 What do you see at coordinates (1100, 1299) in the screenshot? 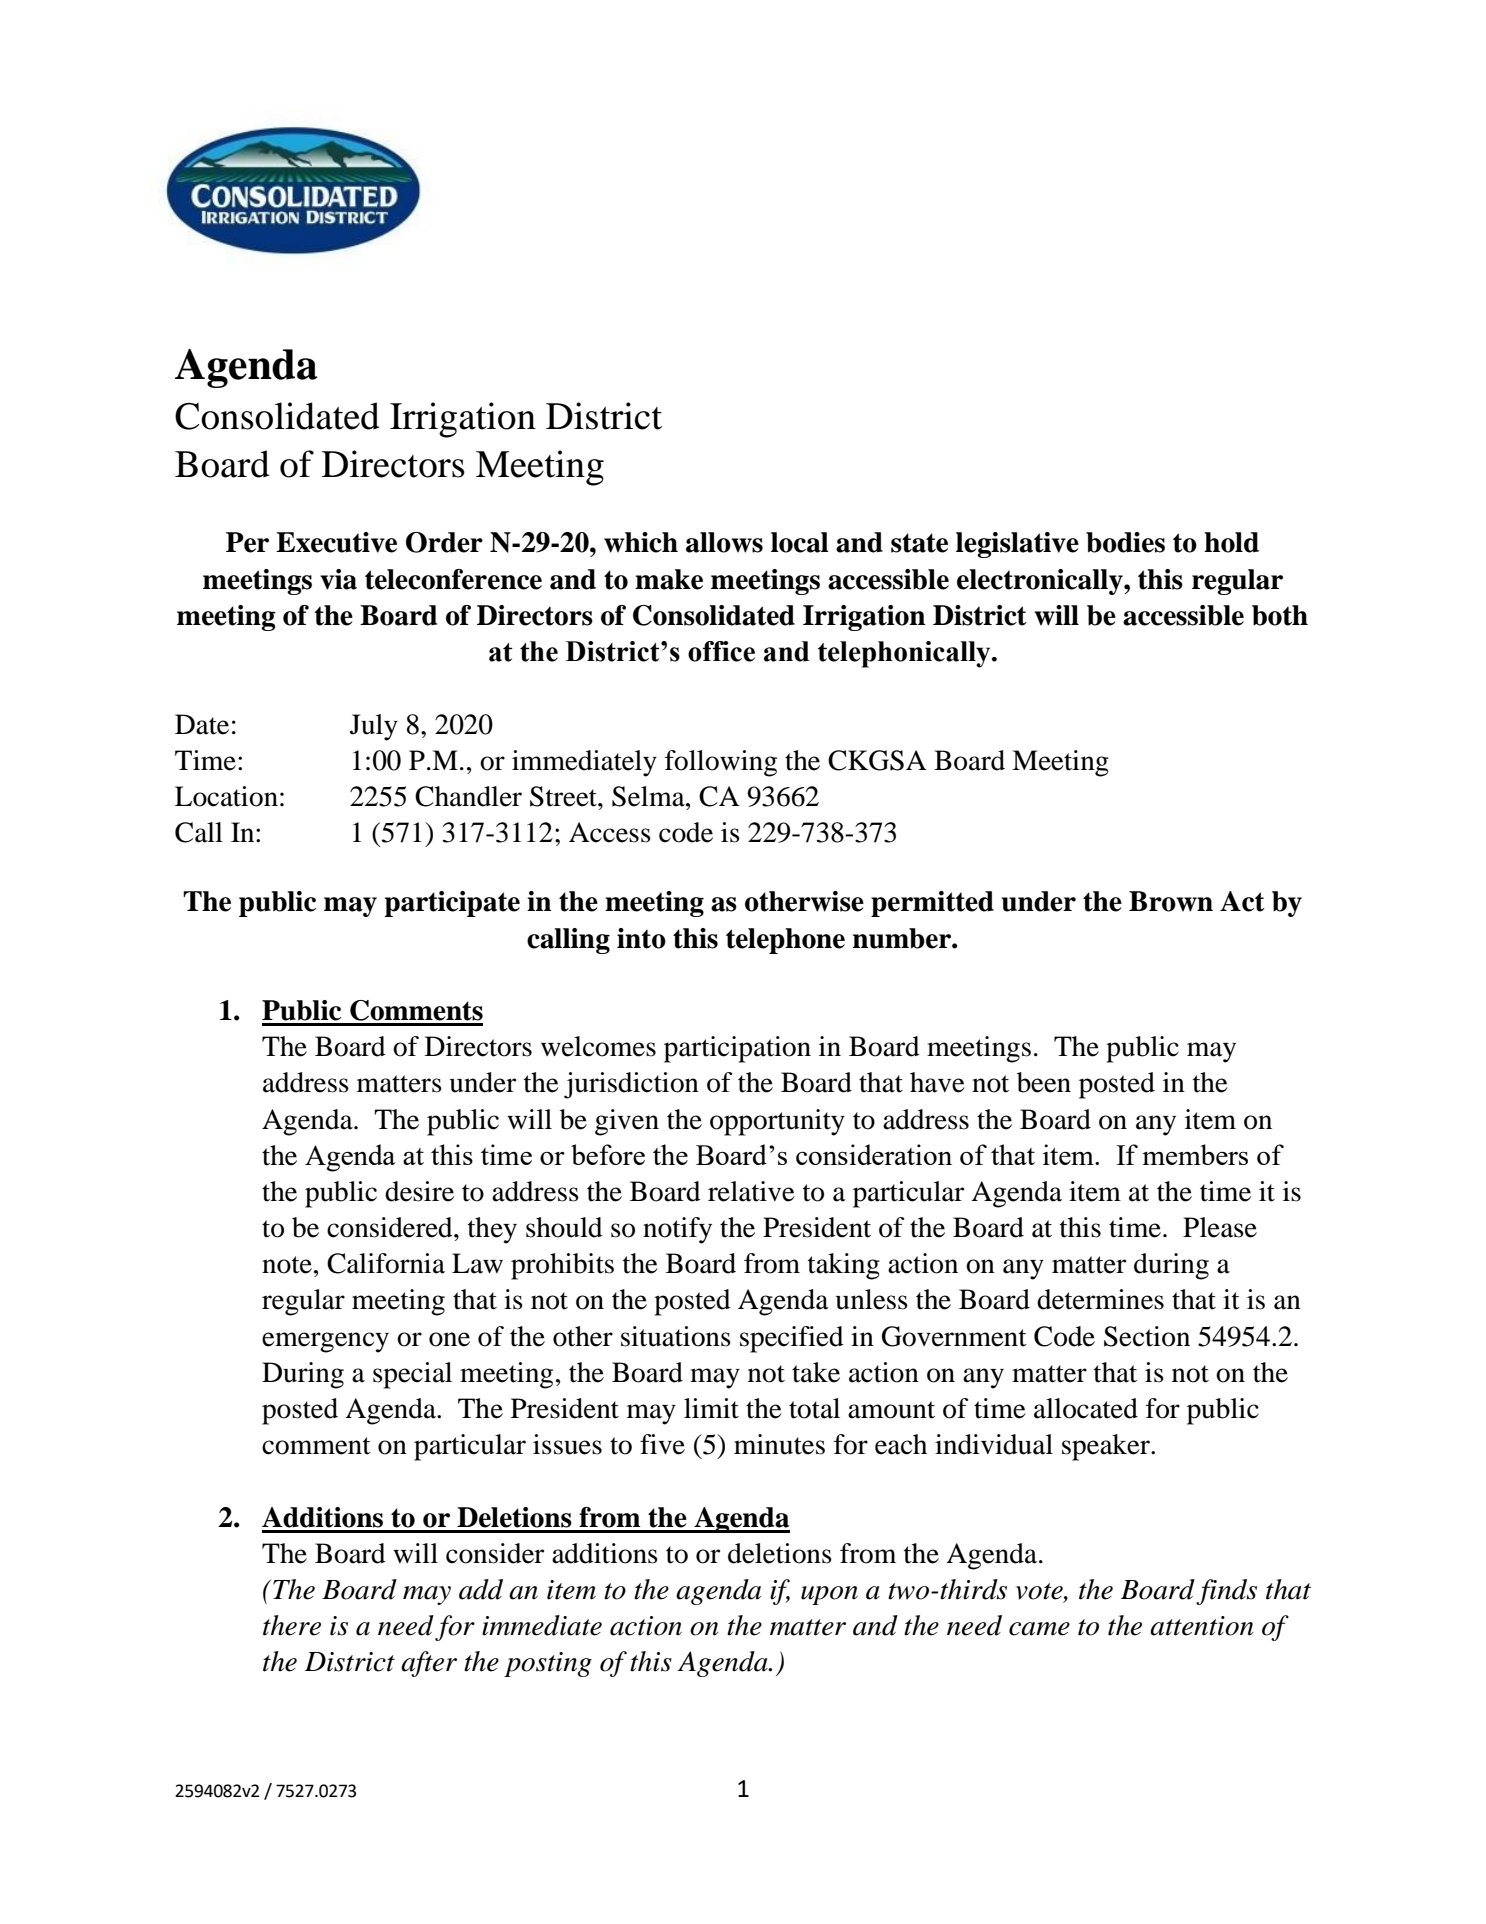
I see `determines` at bounding box center [1100, 1299].
